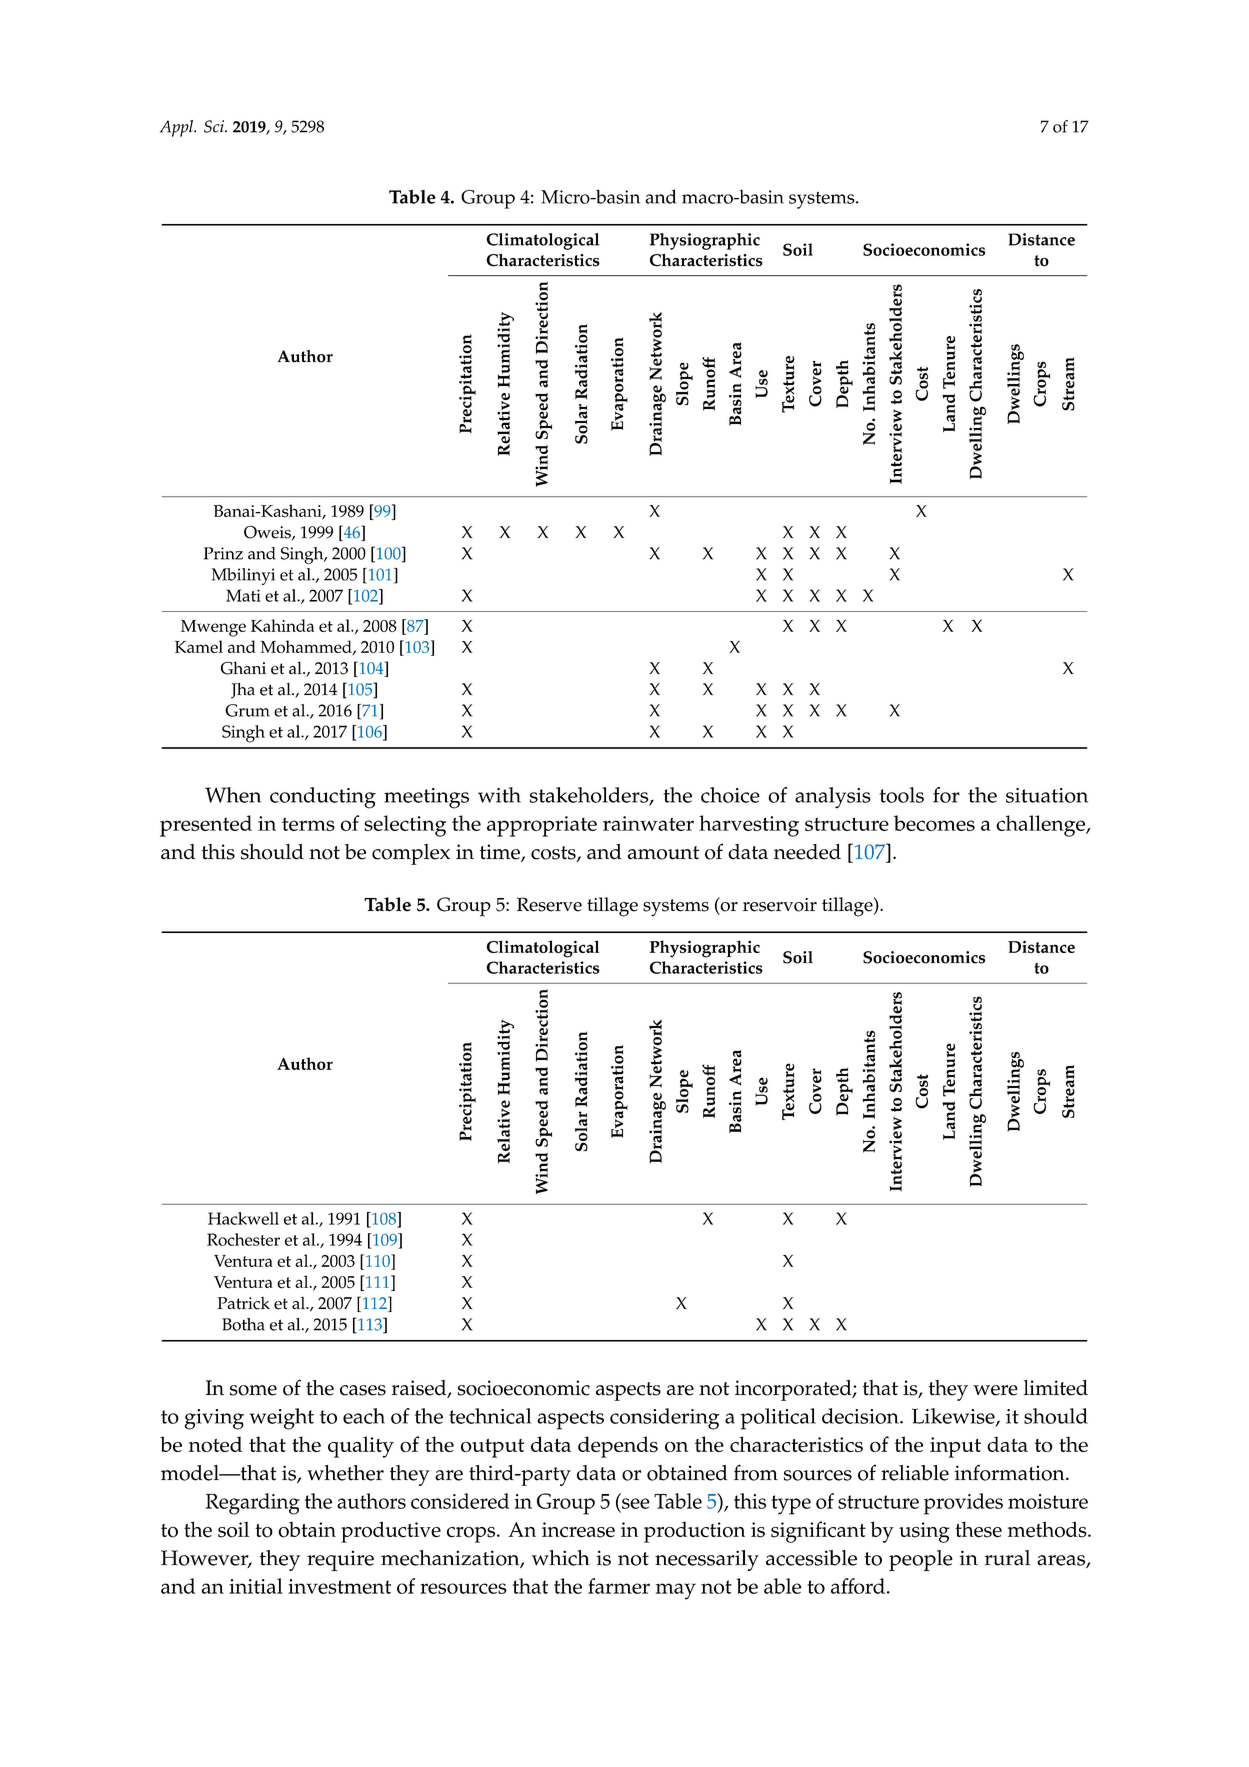 The height and width of the document is (1767, 1249). What do you see at coordinates (223, 553) in the document?
I see `Prinz` at bounding box center [223, 553].
